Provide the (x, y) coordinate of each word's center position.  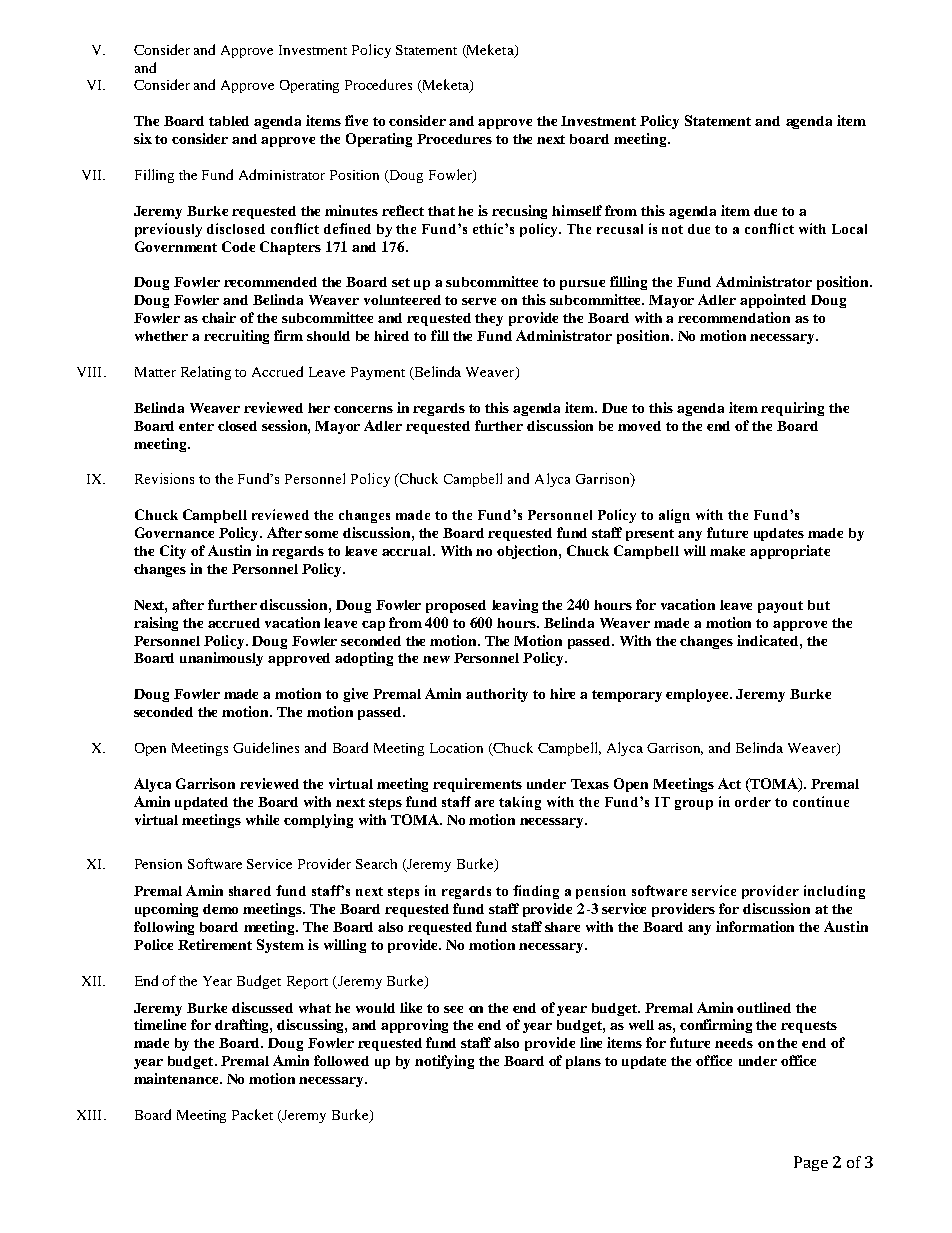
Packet (252, 1114)
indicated (769, 640)
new (436, 659)
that (441, 211)
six (143, 138)
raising (156, 624)
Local (849, 229)
